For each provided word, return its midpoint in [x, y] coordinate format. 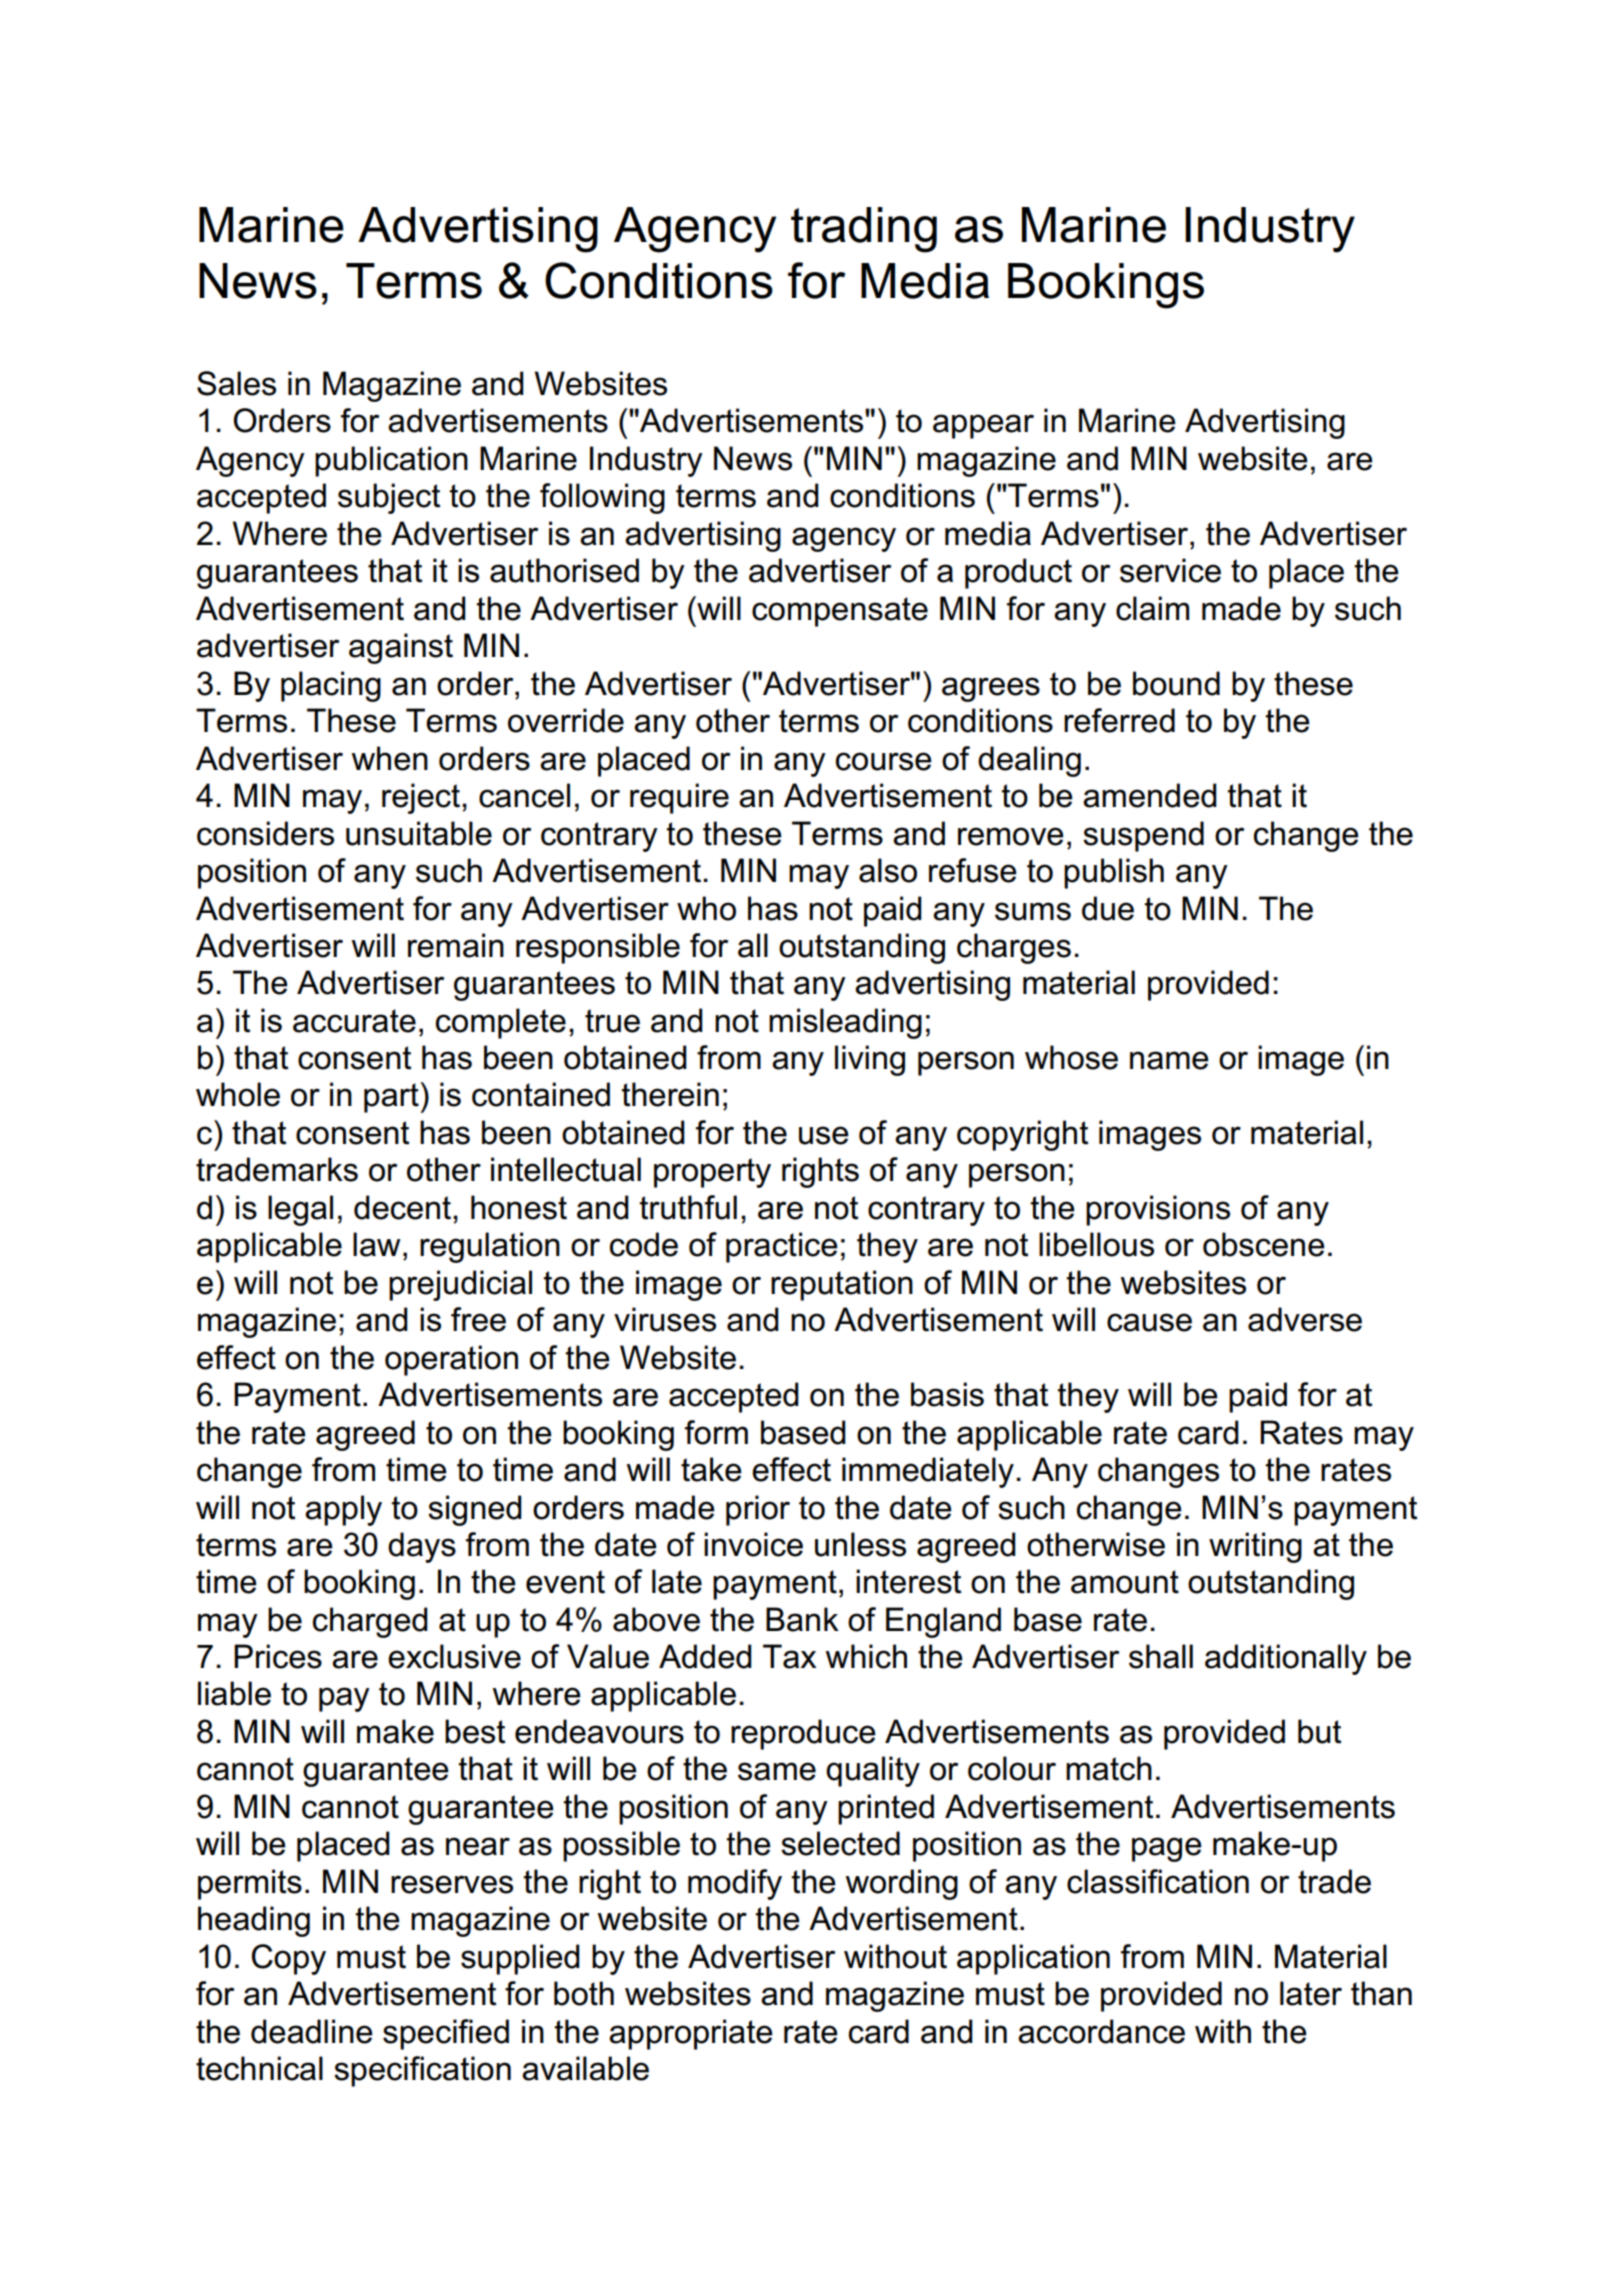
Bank [802, 1619]
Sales [236, 383]
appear [983, 426]
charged [370, 1622]
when [390, 758]
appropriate [691, 2034]
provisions [1158, 1210]
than [1381, 1993]
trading [864, 230]
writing [1255, 1547]
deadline [312, 2031]
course [884, 761]
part [392, 1098]
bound [1176, 683]
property [712, 1173]
